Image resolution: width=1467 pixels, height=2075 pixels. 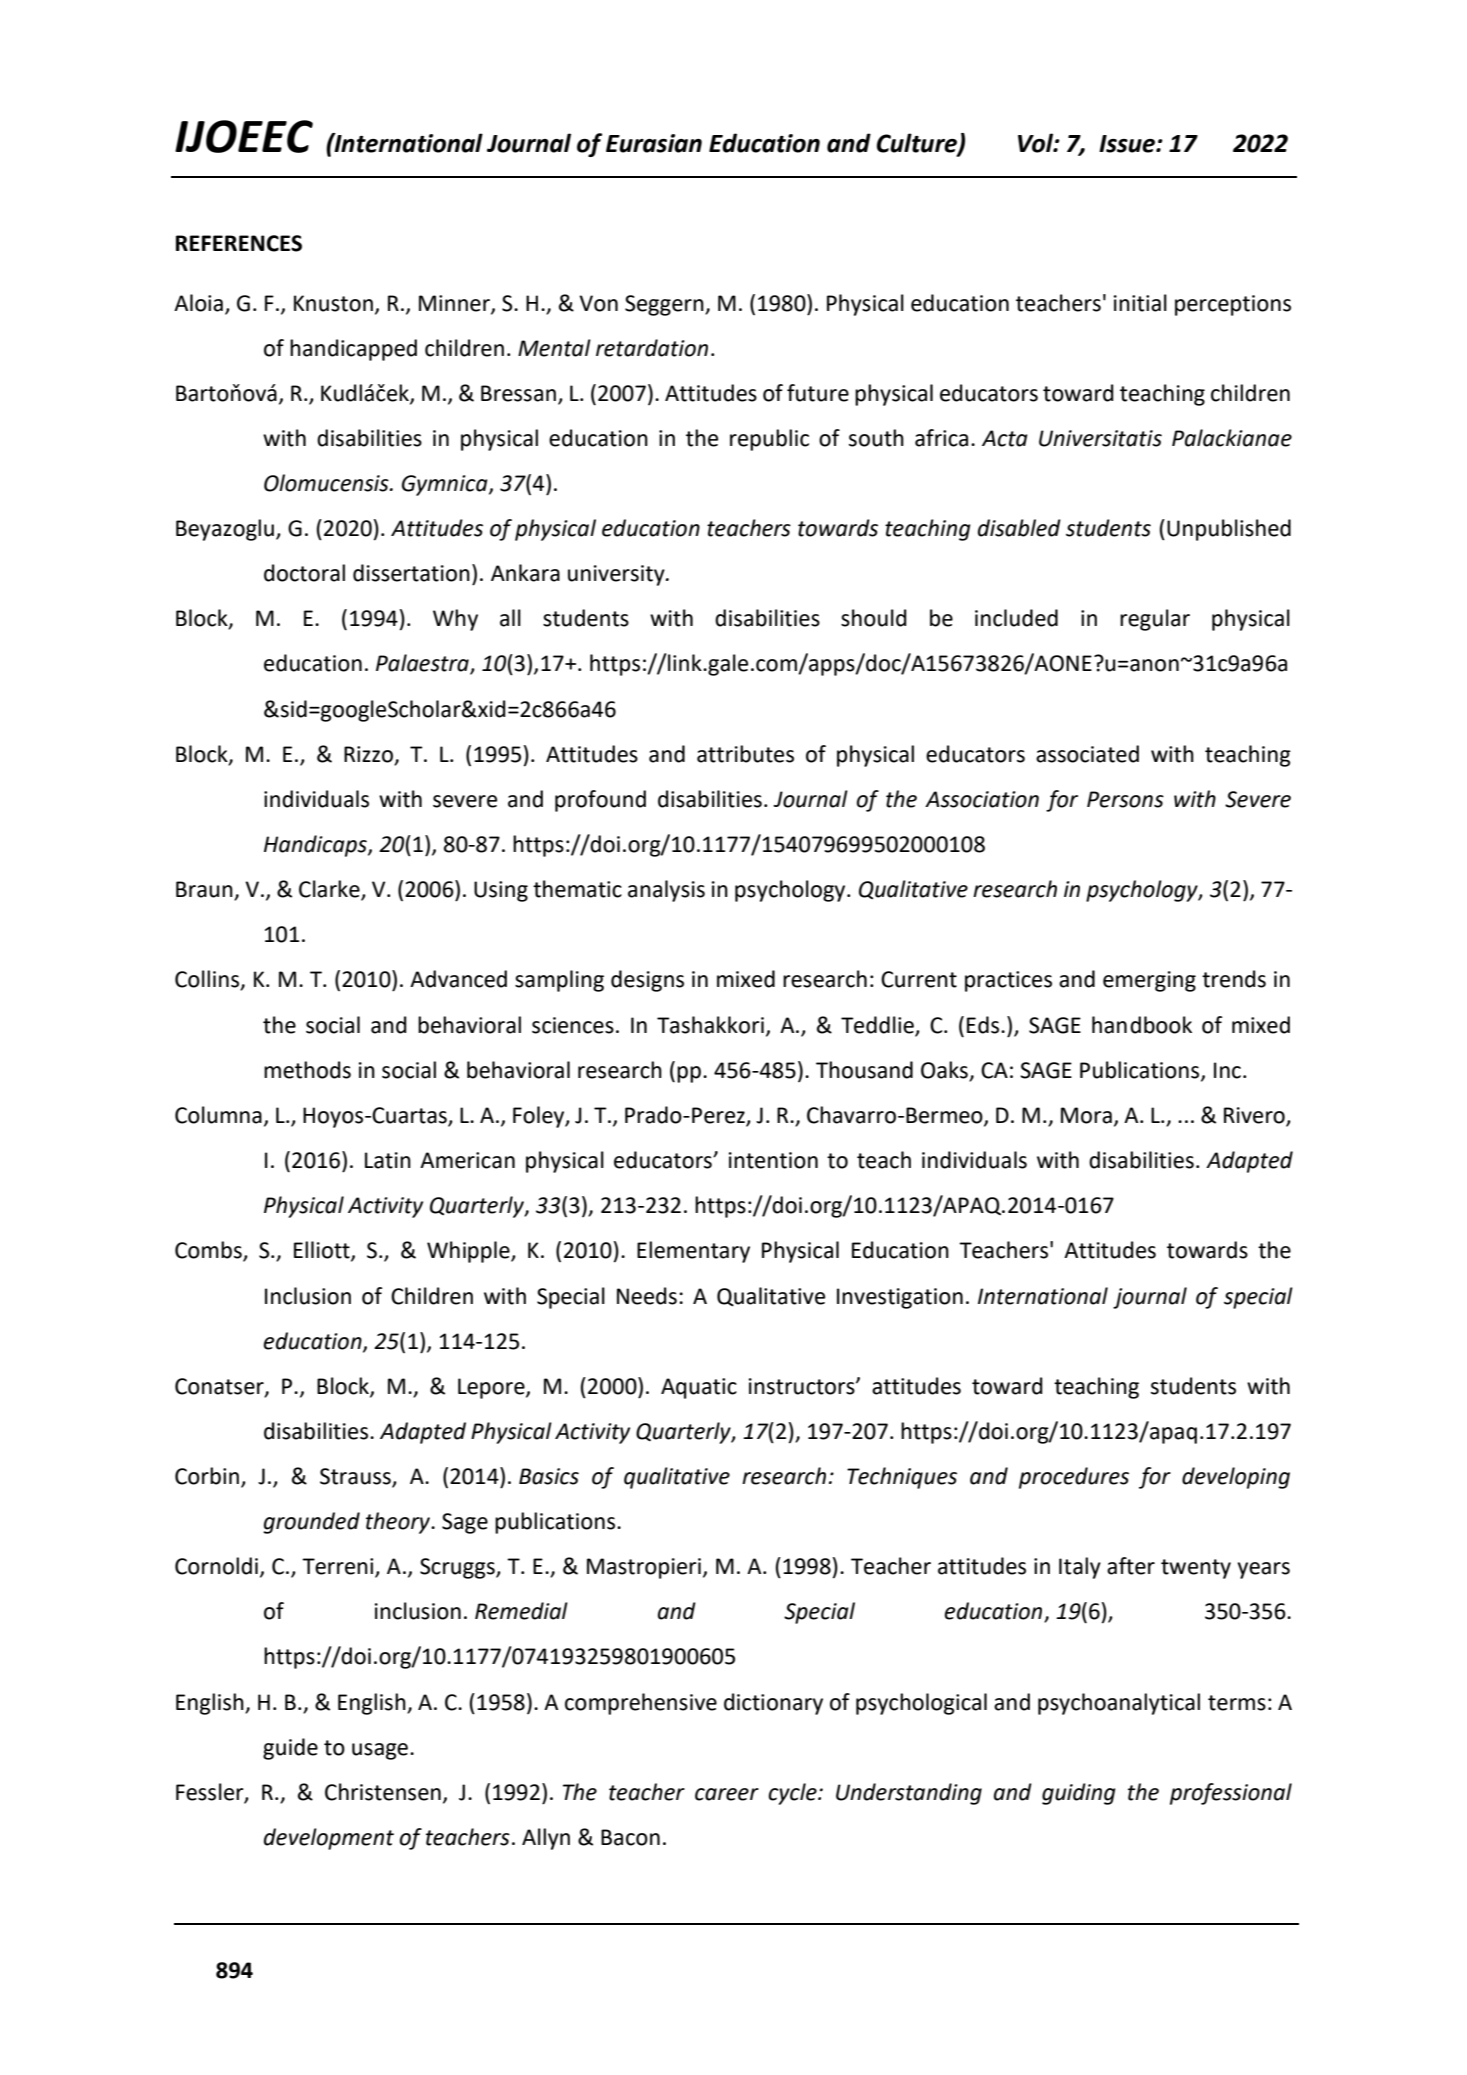 I want to click on methods, so click(x=307, y=1070).
